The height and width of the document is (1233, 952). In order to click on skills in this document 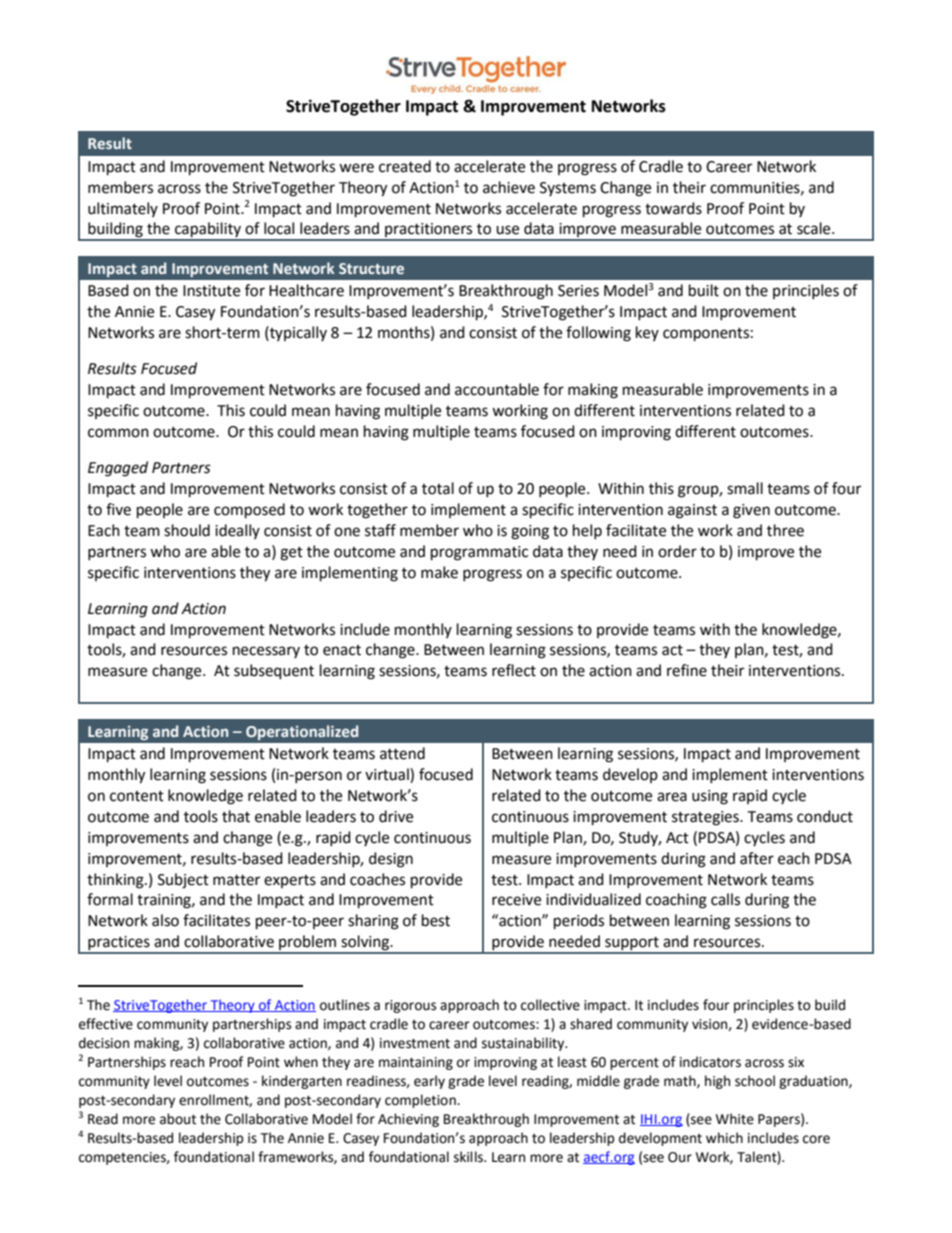, I will do `click(470, 1157)`.
